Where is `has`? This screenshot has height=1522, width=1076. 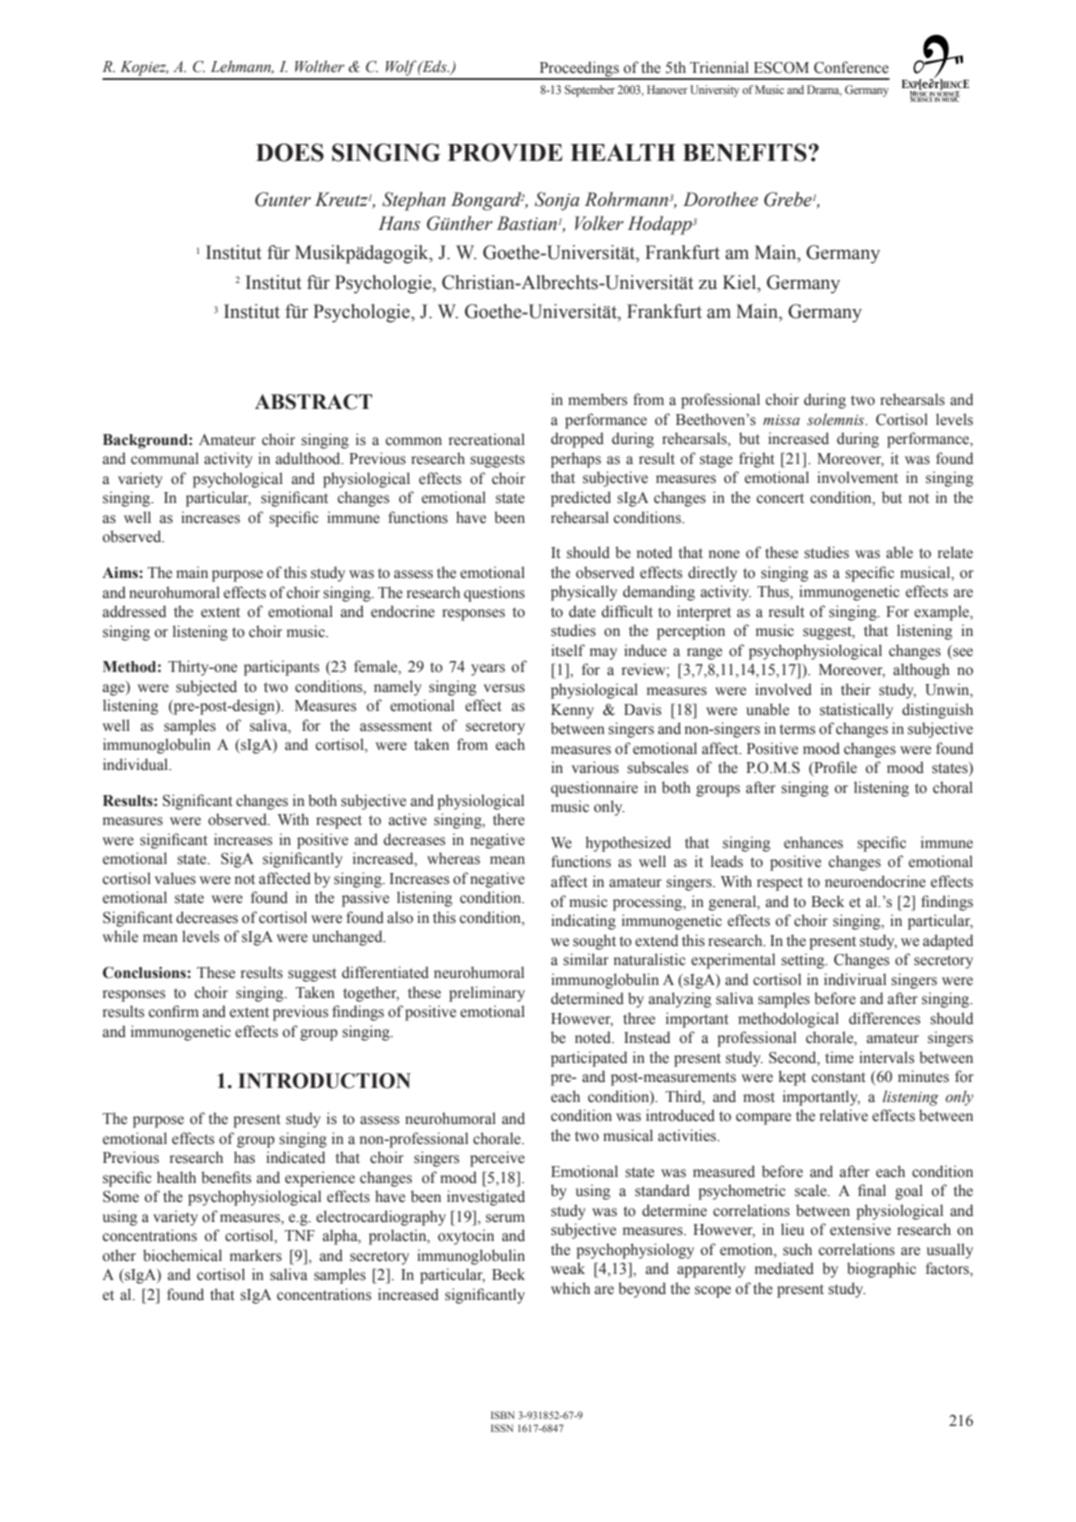 has is located at coordinates (244, 1157).
